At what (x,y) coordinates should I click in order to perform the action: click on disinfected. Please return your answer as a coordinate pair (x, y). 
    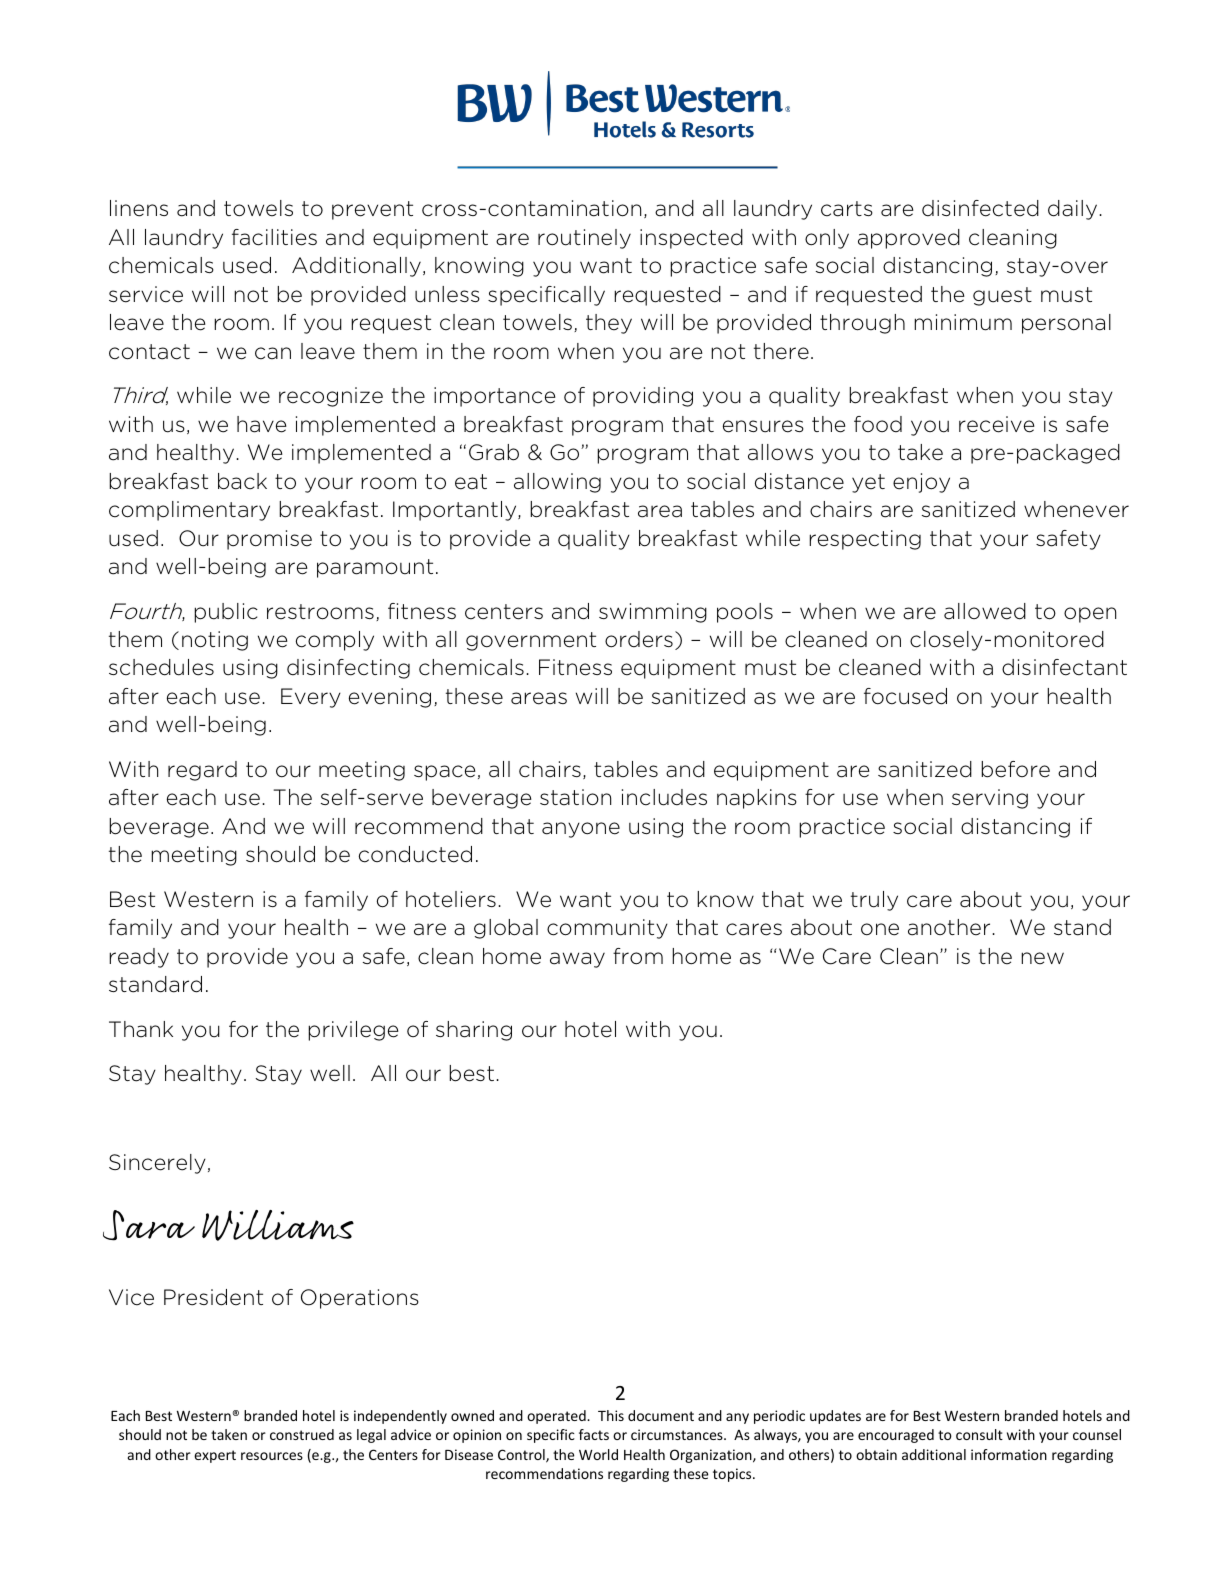
    Looking at the image, I should click on (980, 208).
